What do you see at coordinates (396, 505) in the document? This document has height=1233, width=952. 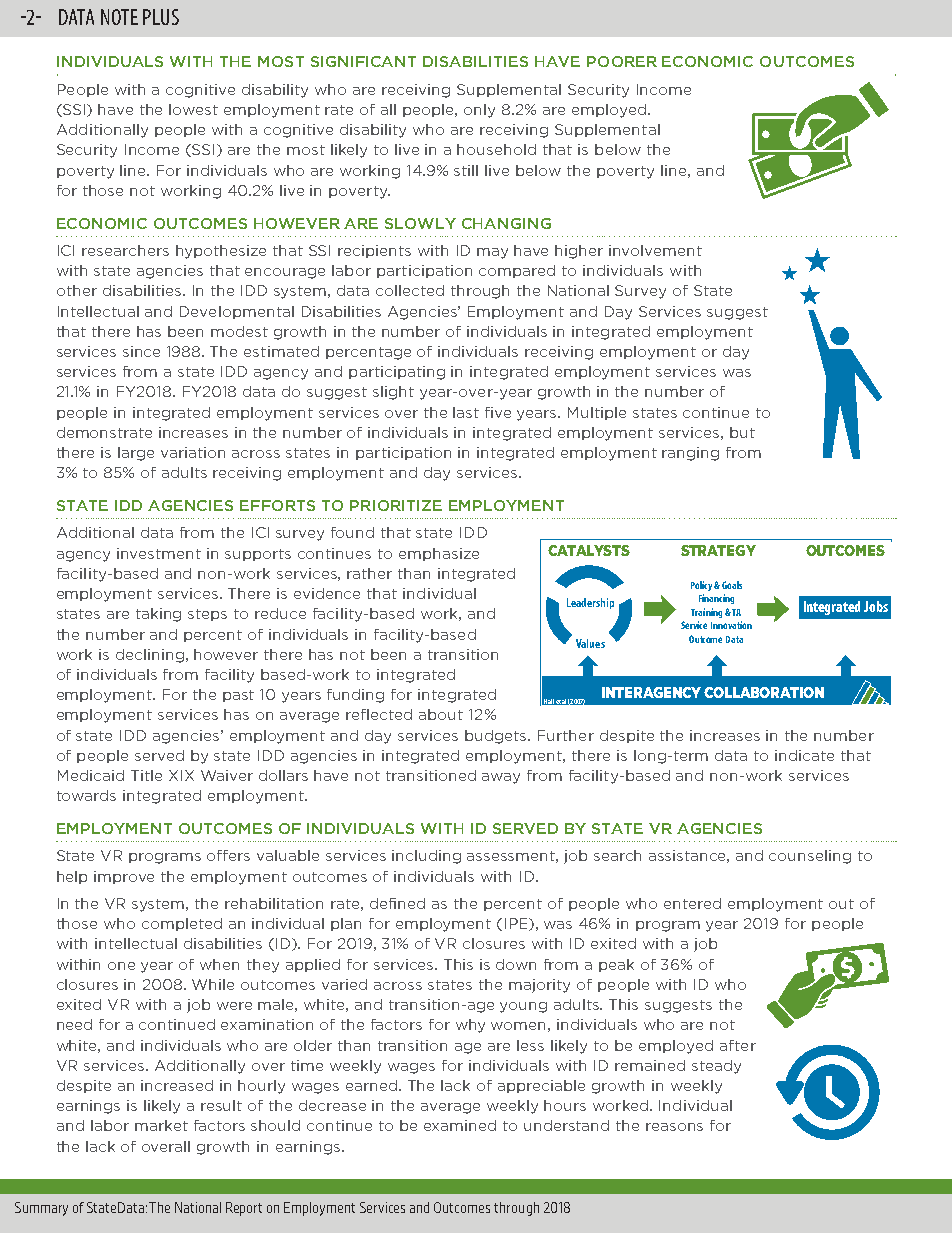 I see `PRIORITIZE` at bounding box center [396, 505].
